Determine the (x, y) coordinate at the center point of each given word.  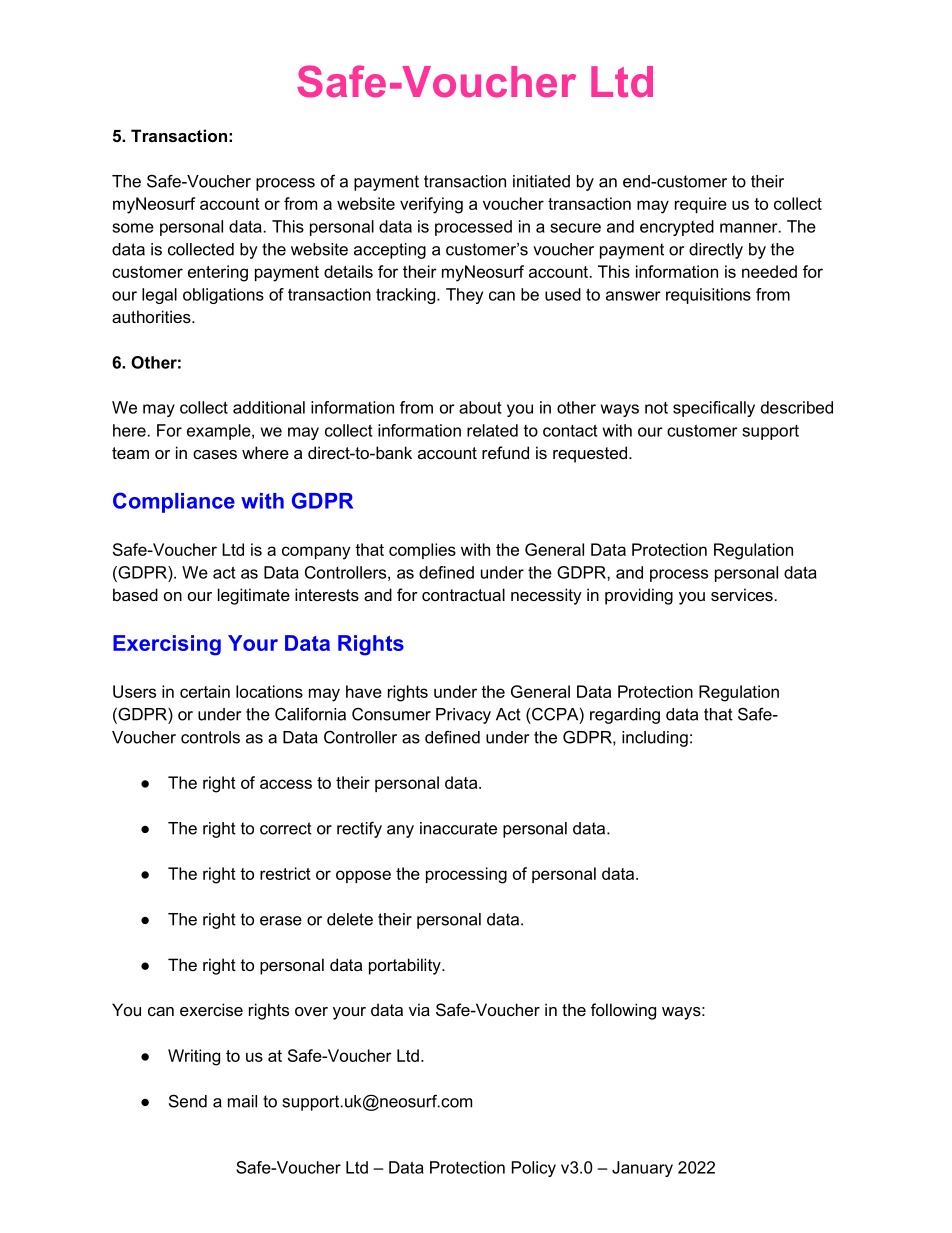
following (623, 1011)
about (480, 407)
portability (406, 966)
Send (188, 1101)
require (701, 205)
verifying (431, 205)
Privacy (463, 716)
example (220, 432)
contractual (463, 594)
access (286, 784)
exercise (211, 1009)
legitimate (254, 596)
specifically (714, 409)
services (742, 594)
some (133, 228)
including (655, 739)
